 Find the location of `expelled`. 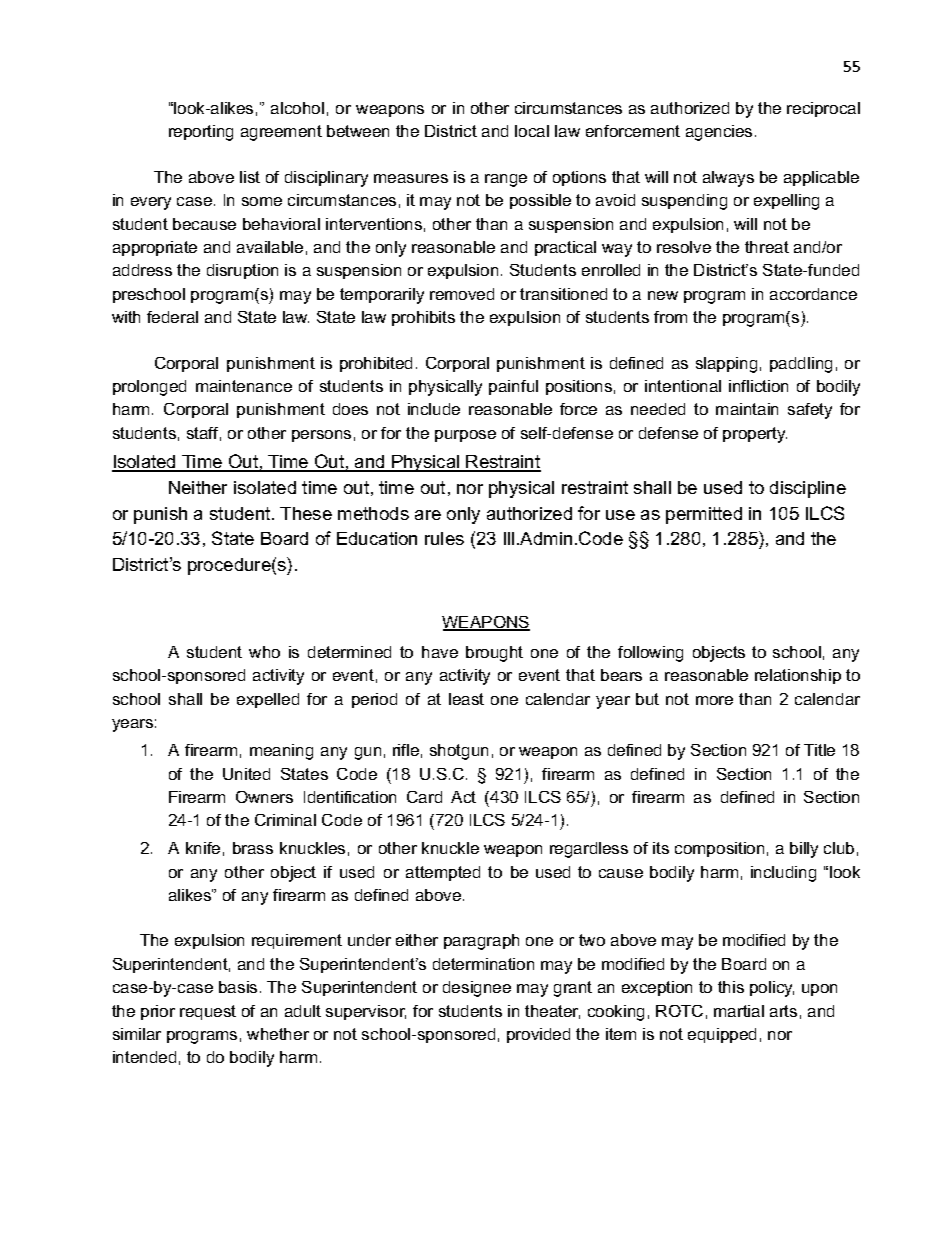

expelled is located at coordinates (268, 700).
